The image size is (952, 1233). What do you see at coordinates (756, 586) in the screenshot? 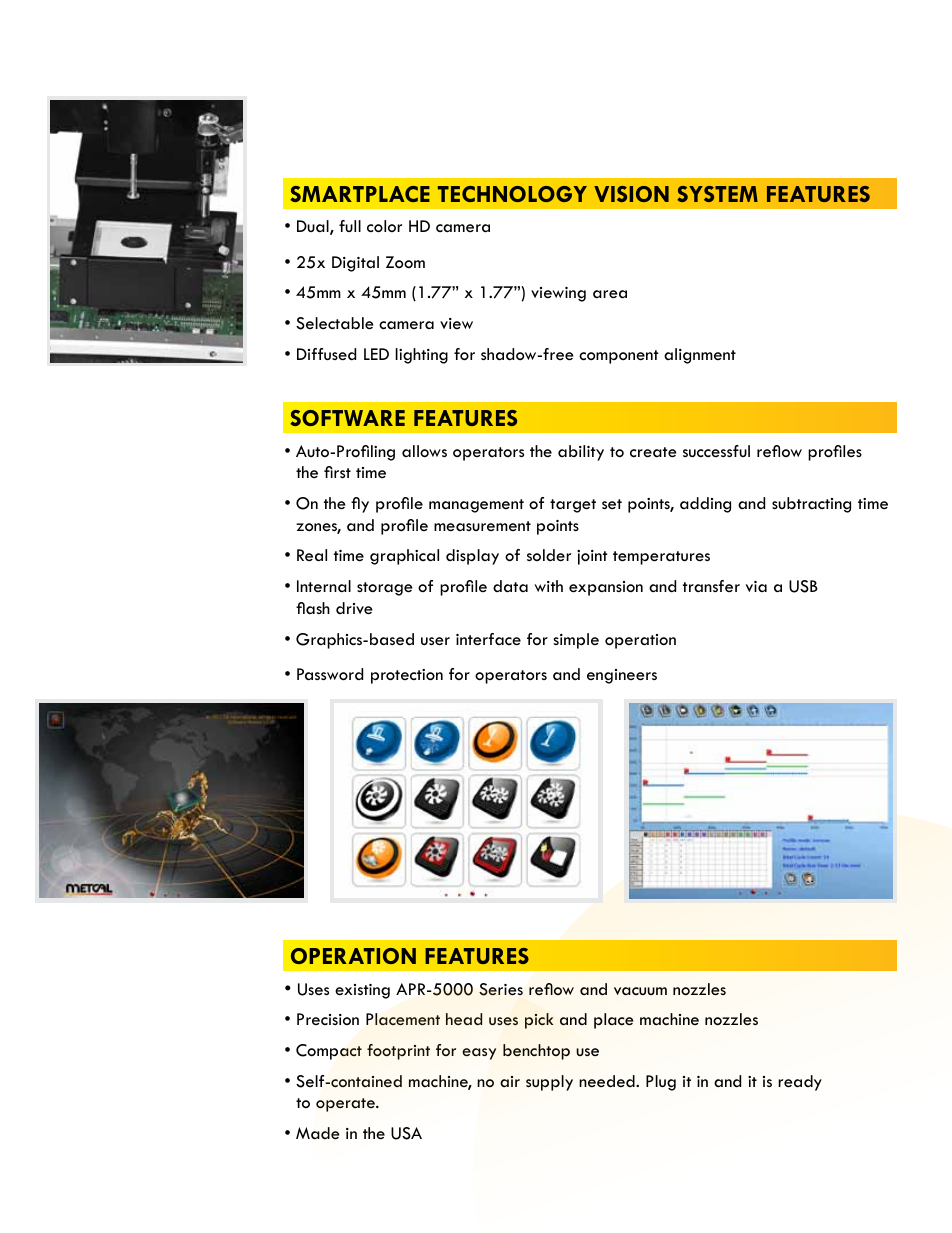
I see `via` at bounding box center [756, 586].
